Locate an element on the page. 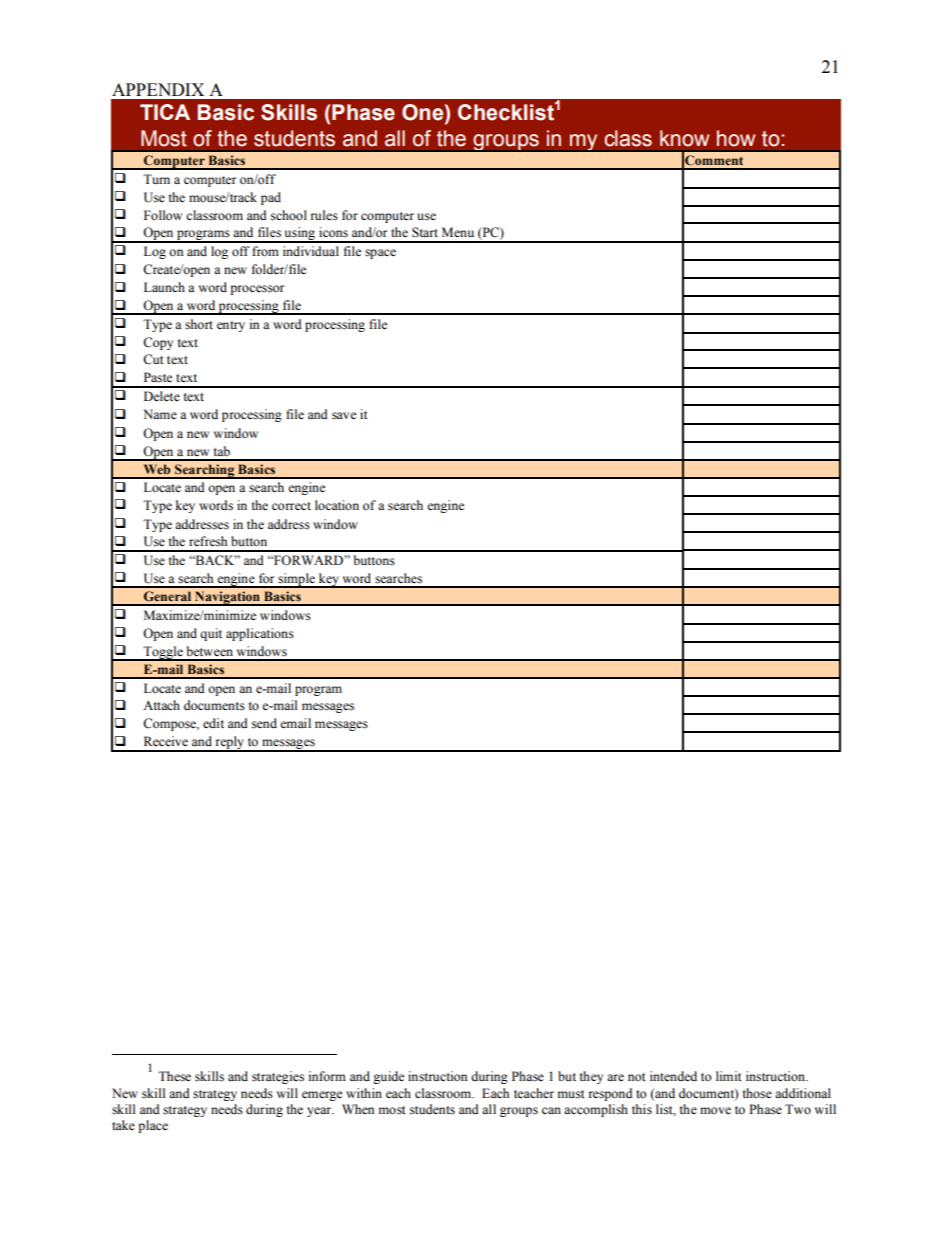  These is located at coordinates (174, 1076).
